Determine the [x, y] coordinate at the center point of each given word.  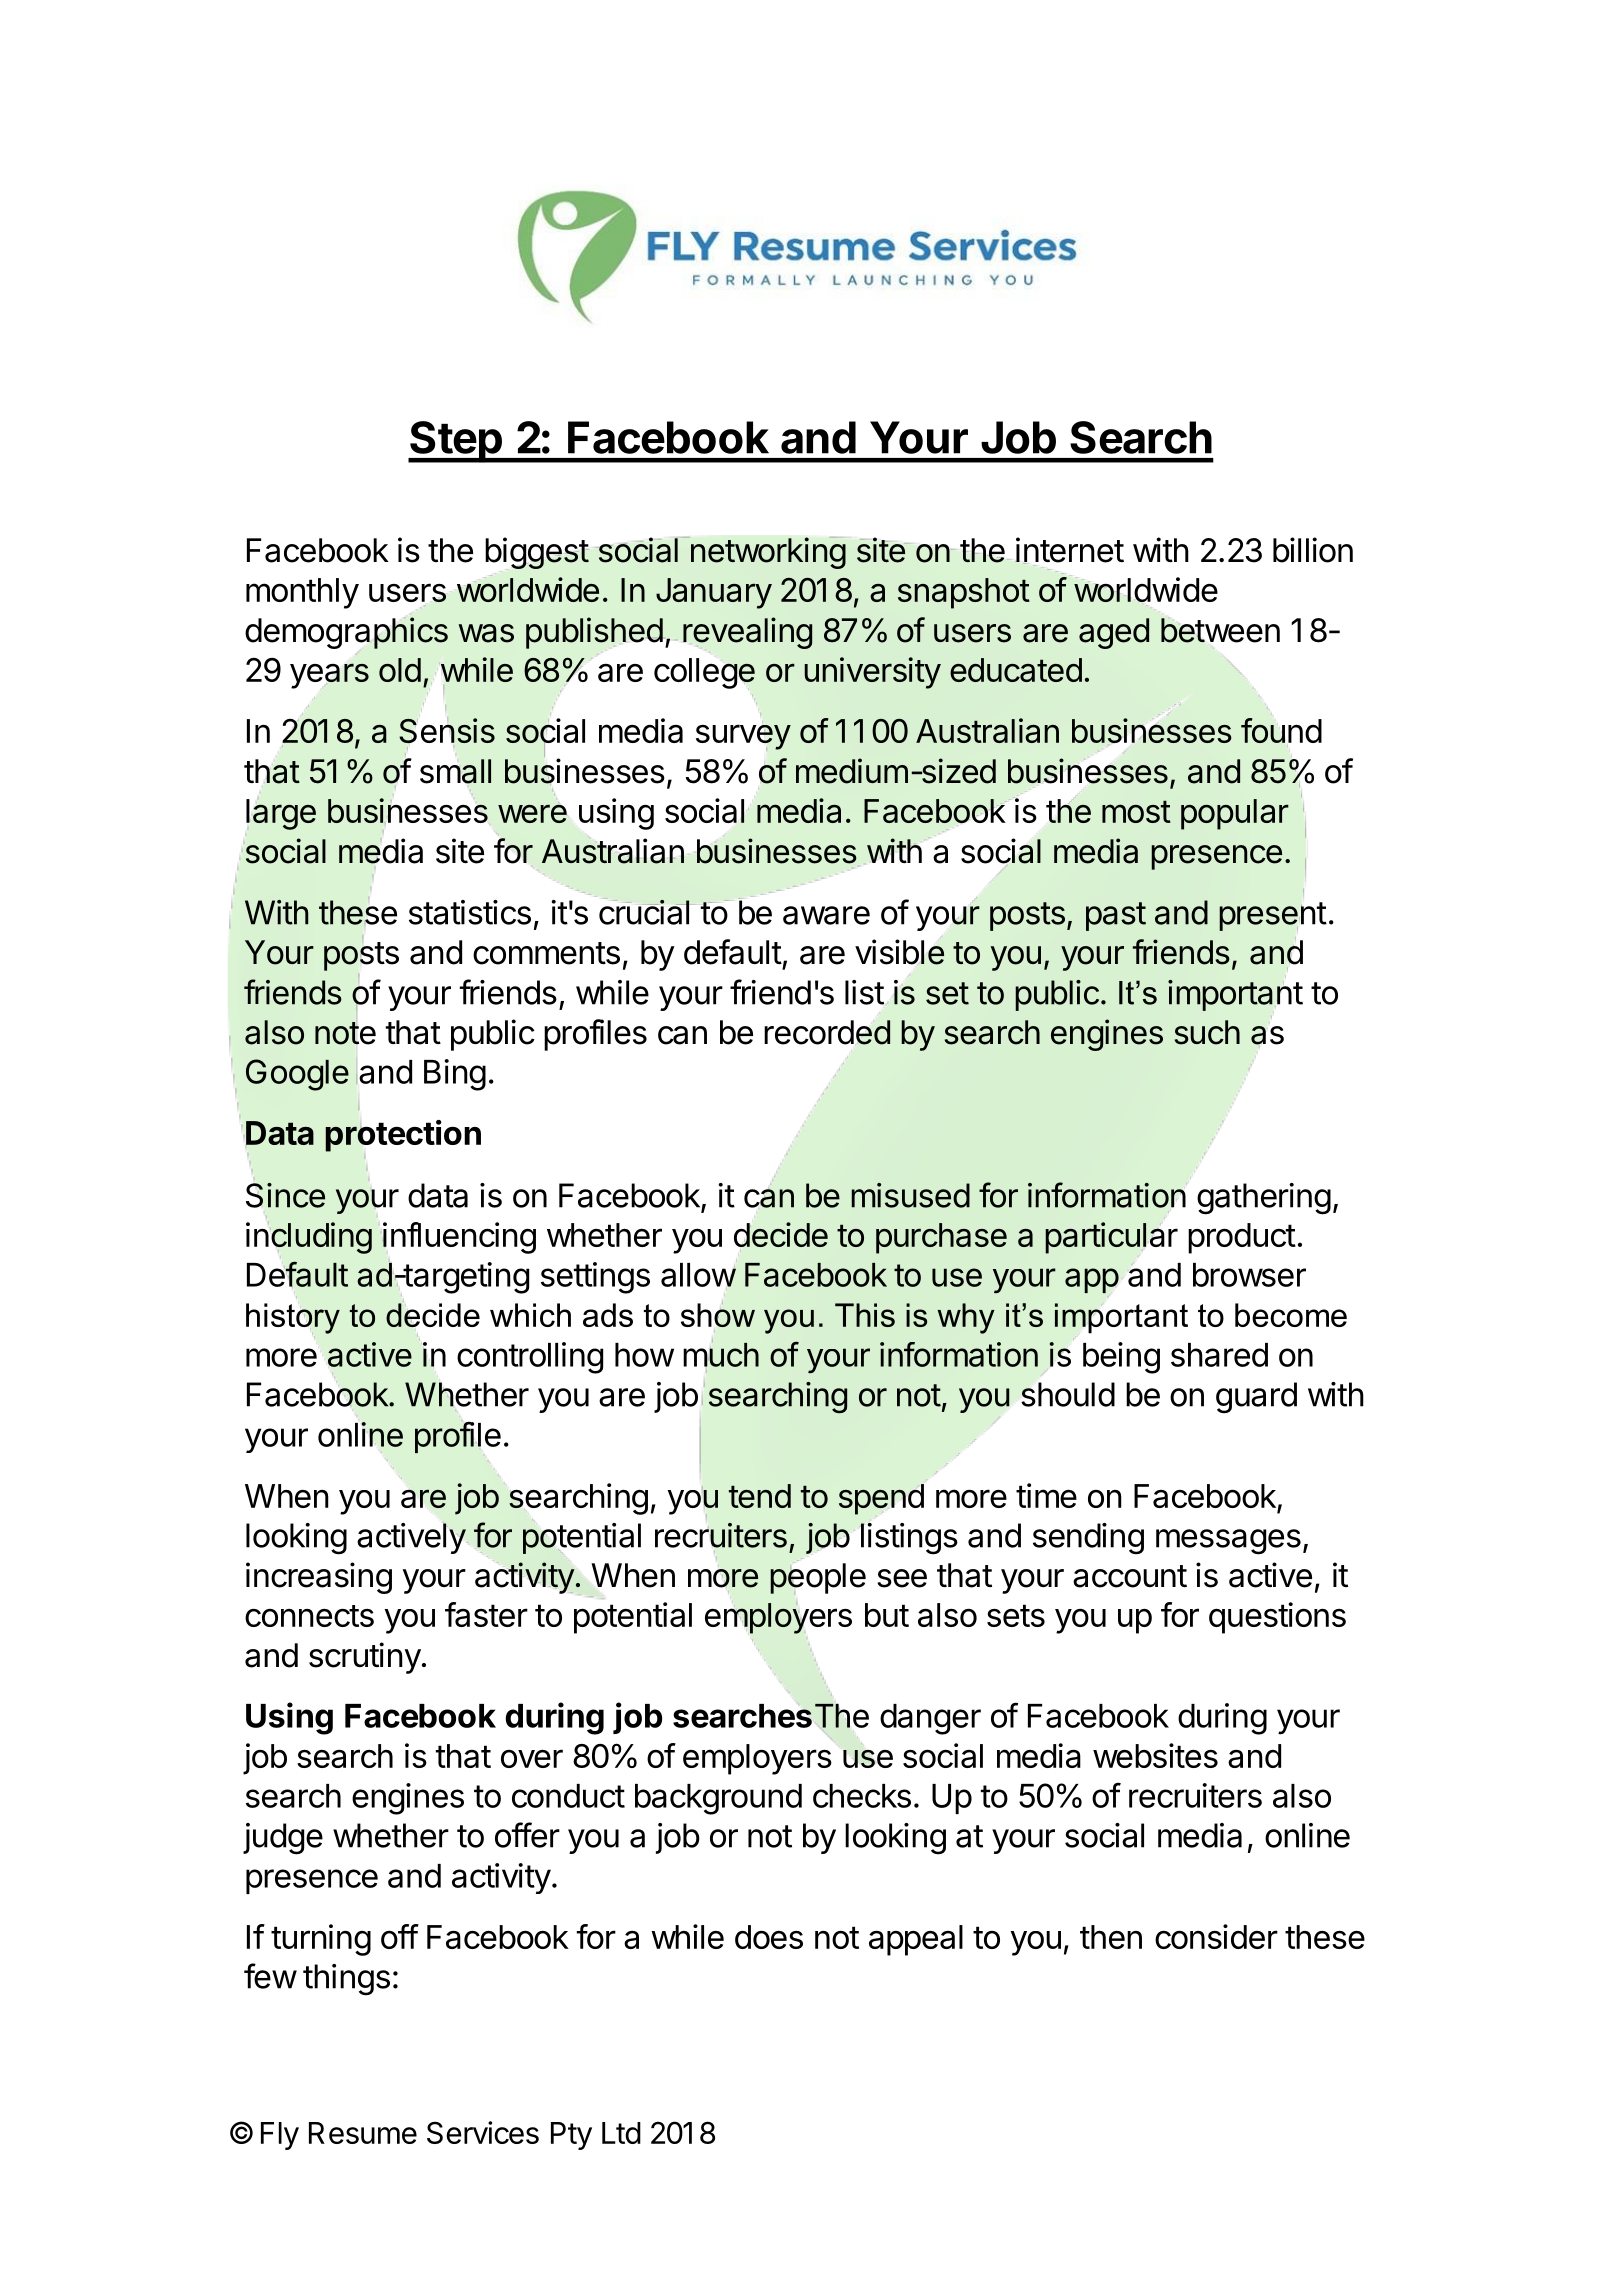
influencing [458, 1238]
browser [1249, 1275]
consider [1216, 1936]
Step [456, 442]
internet [1069, 550]
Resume [363, 2133]
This [865, 1315]
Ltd [621, 2133]
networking [768, 553]
